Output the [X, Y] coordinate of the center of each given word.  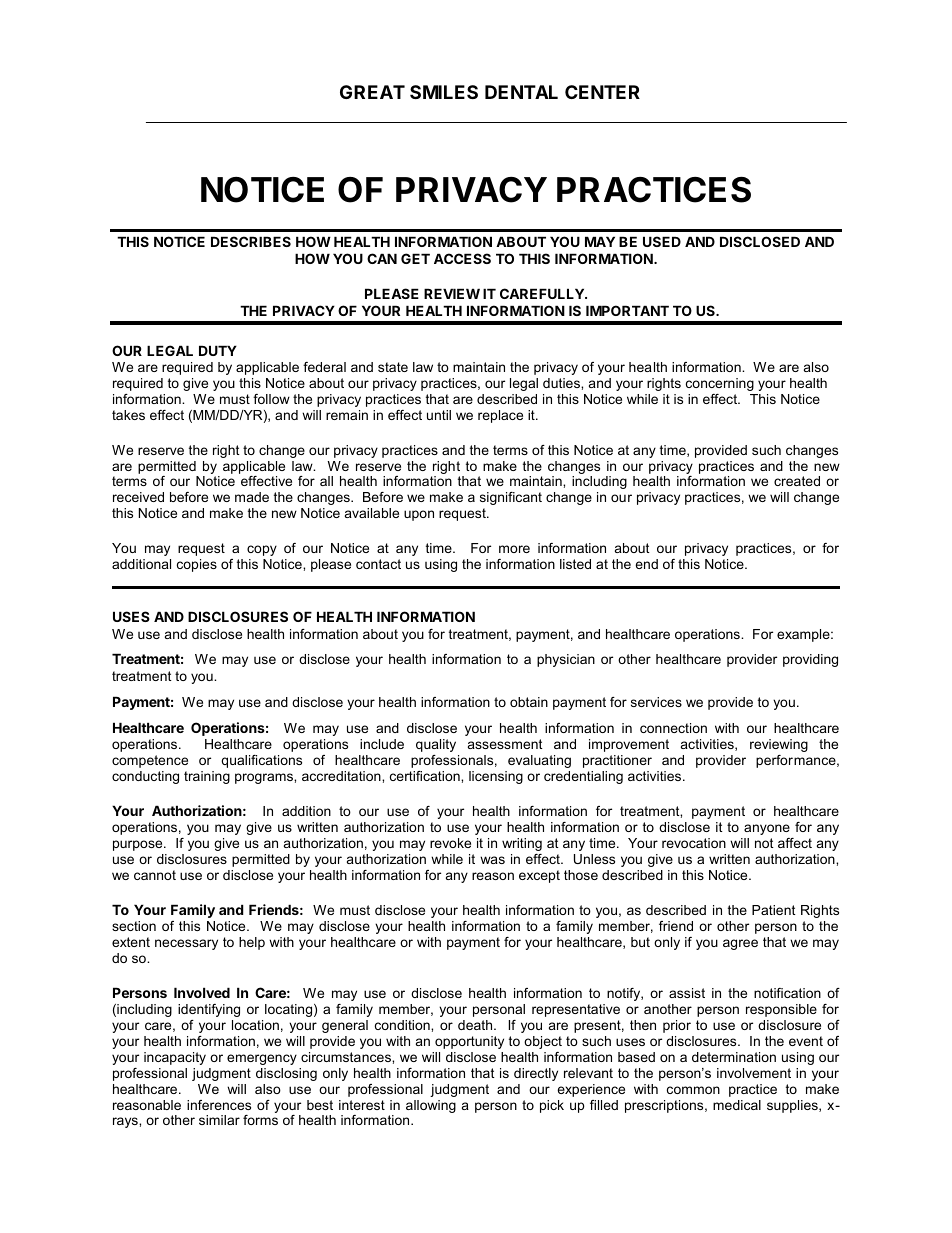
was [492, 860]
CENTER [602, 92]
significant [511, 498]
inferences [219, 1105]
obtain [529, 702]
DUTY [218, 350]
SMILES [444, 92]
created [797, 481]
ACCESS [462, 258]
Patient [774, 910]
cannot [155, 875]
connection [673, 728]
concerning [720, 384]
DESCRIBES [251, 241]
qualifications [261, 761]
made [252, 497]
